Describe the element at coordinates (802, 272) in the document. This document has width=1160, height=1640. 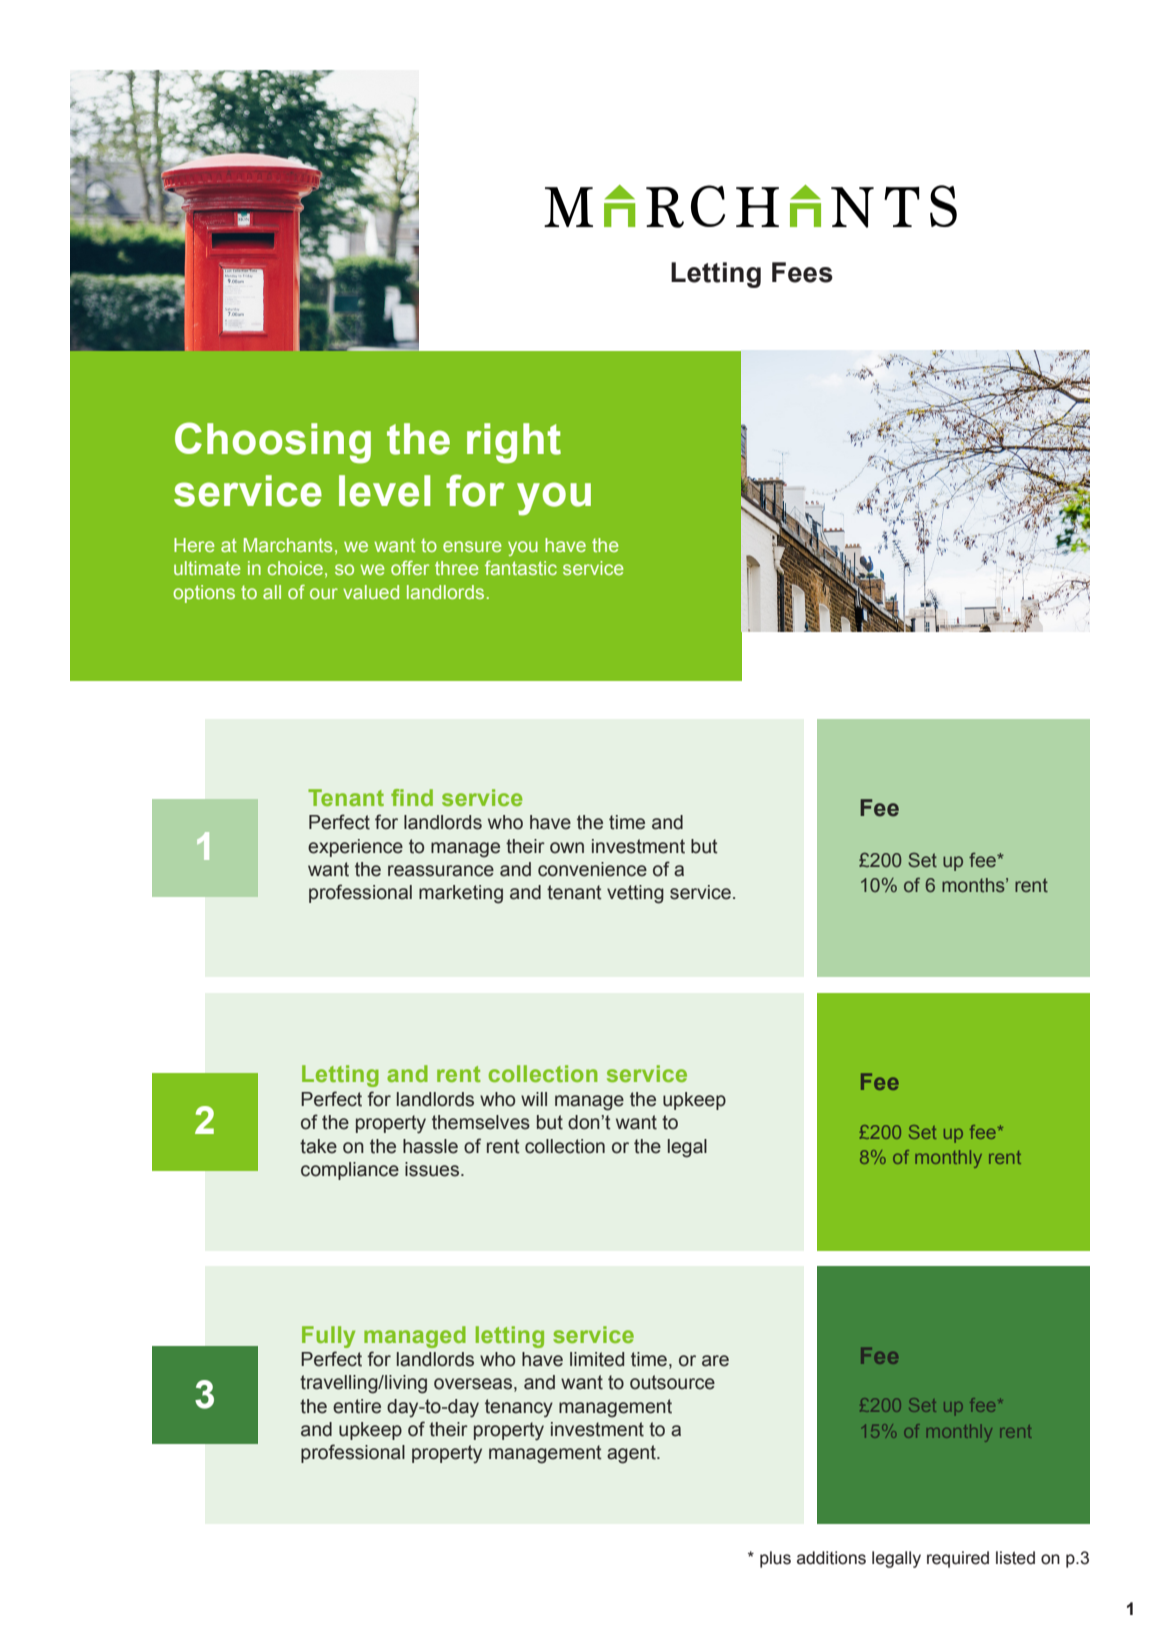
I see `Fees` at that location.
